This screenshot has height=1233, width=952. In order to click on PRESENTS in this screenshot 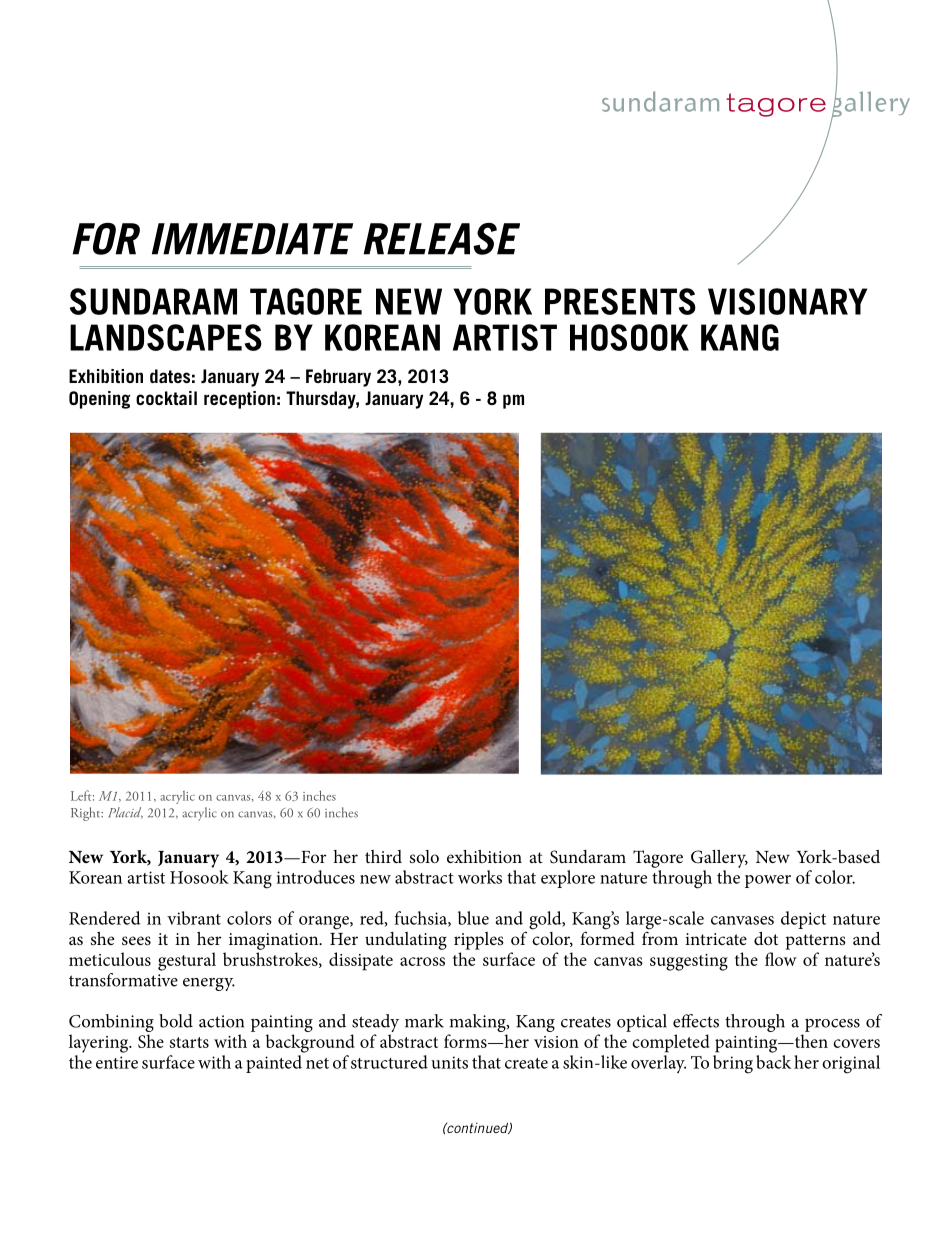, I will do `click(620, 301)`.
